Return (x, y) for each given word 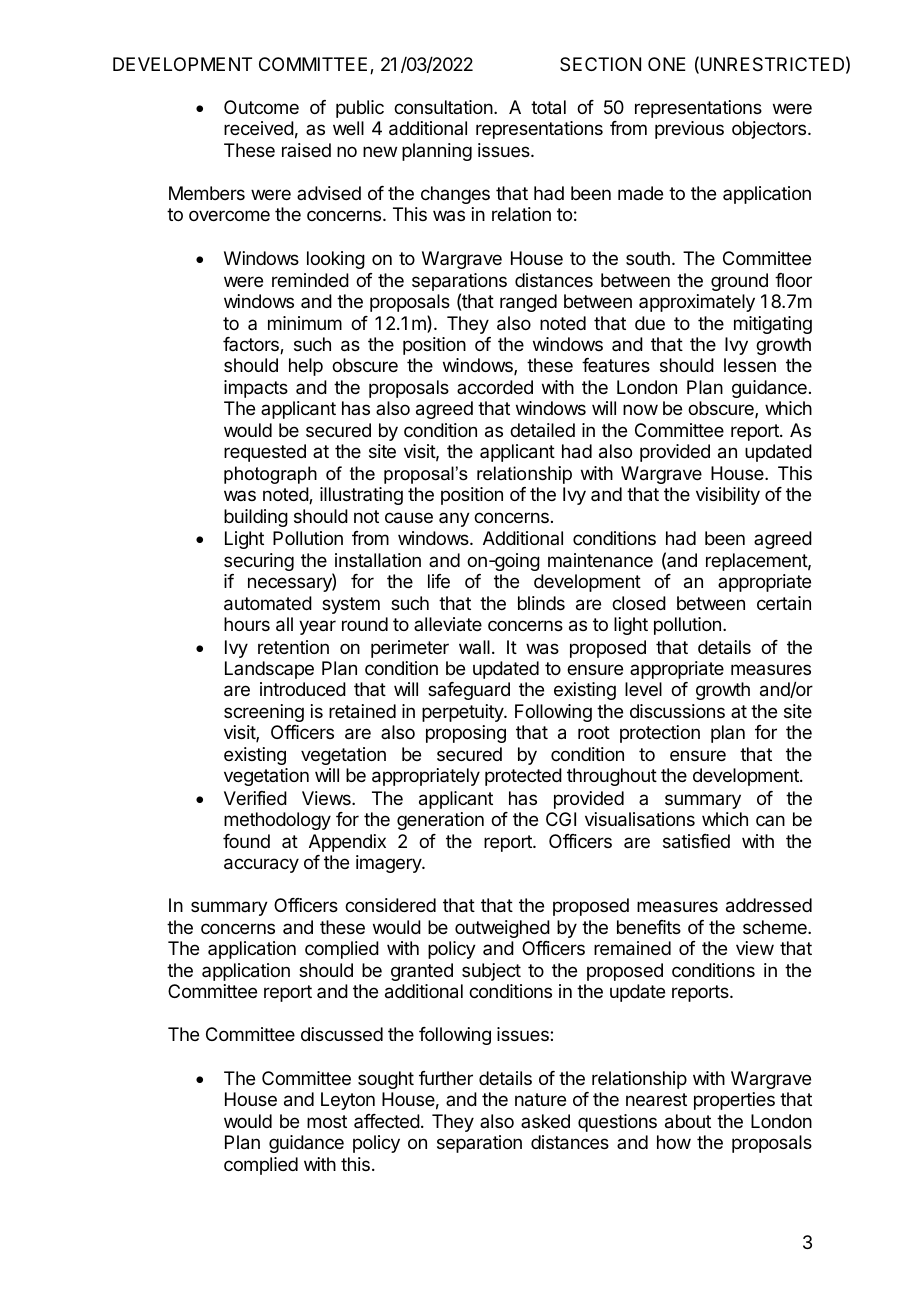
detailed (542, 430)
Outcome (261, 107)
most (327, 1121)
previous (689, 130)
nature (540, 1100)
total (548, 107)
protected (523, 777)
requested (265, 453)
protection (660, 734)
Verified (255, 798)
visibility (728, 496)
